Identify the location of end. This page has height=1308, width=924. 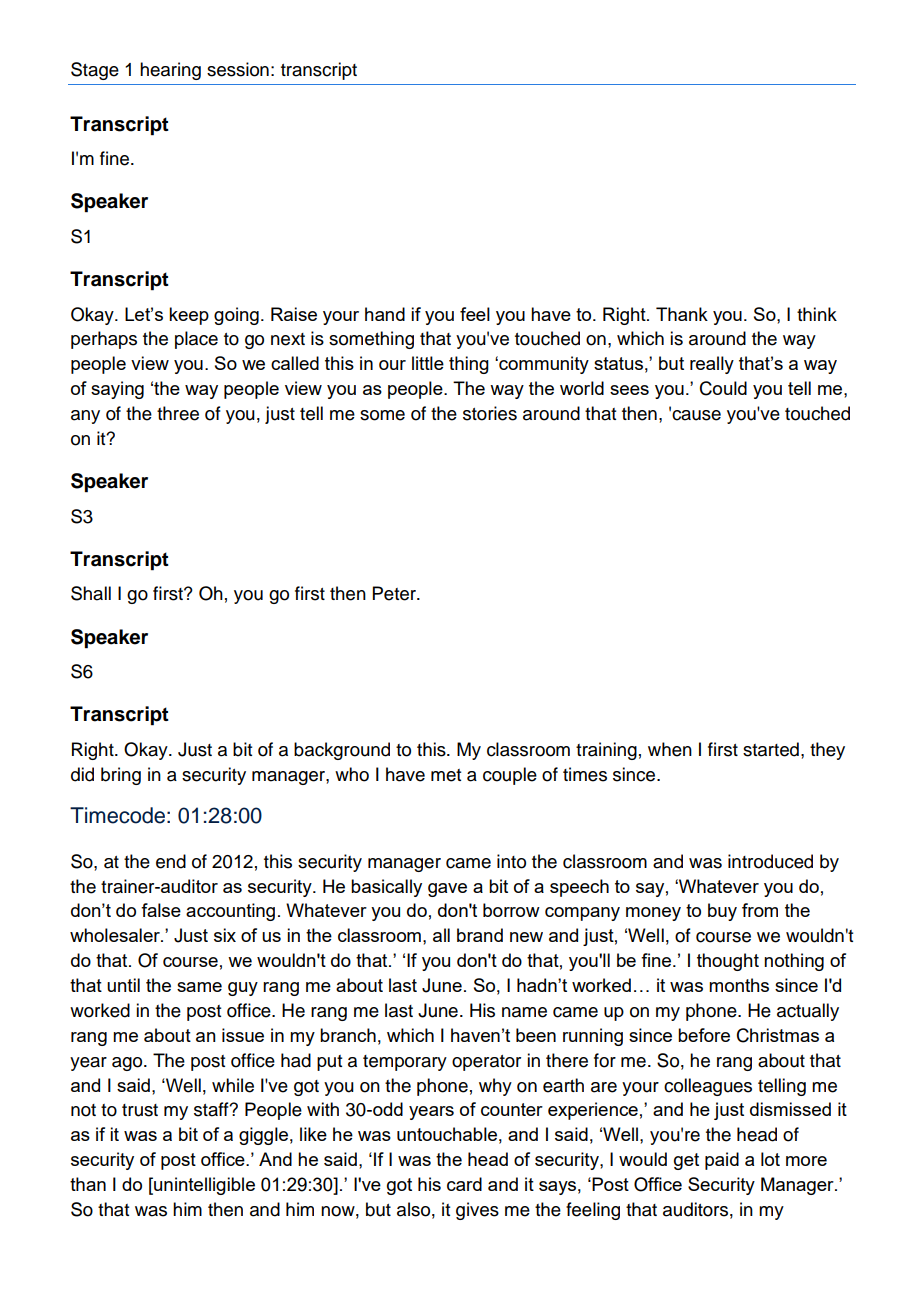
(171, 861).
